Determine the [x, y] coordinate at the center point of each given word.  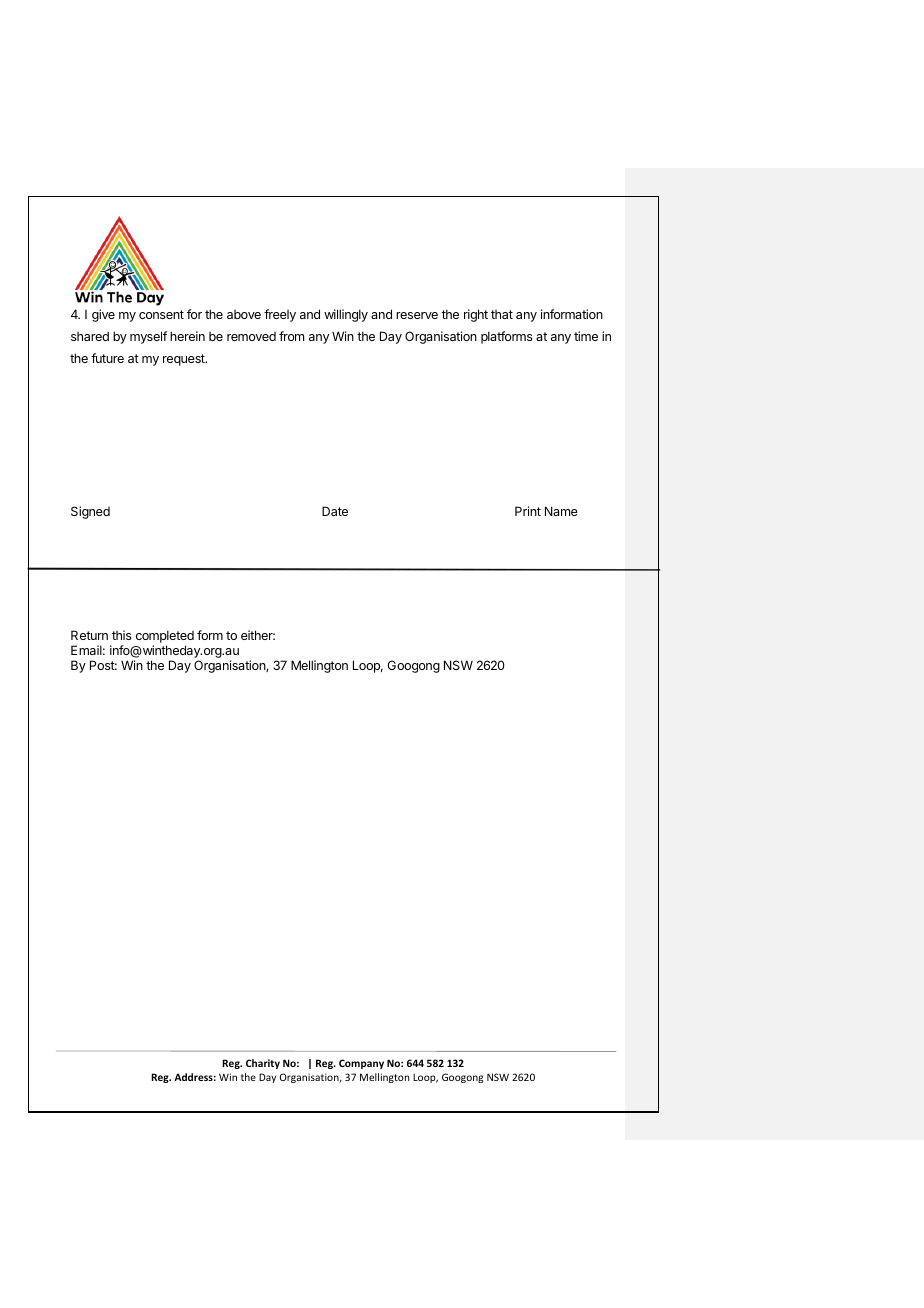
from [291, 336]
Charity [263, 1064]
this [122, 635]
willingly [346, 315]
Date [335, 511]
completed [165, 638]
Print [528, 511]
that [502, 314]
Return [89, 635]
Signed [90, 512]
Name [561, 511]
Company [361, 1064]
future [107, 358]
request [185, 360]
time [586, 336]
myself [148, 337]
